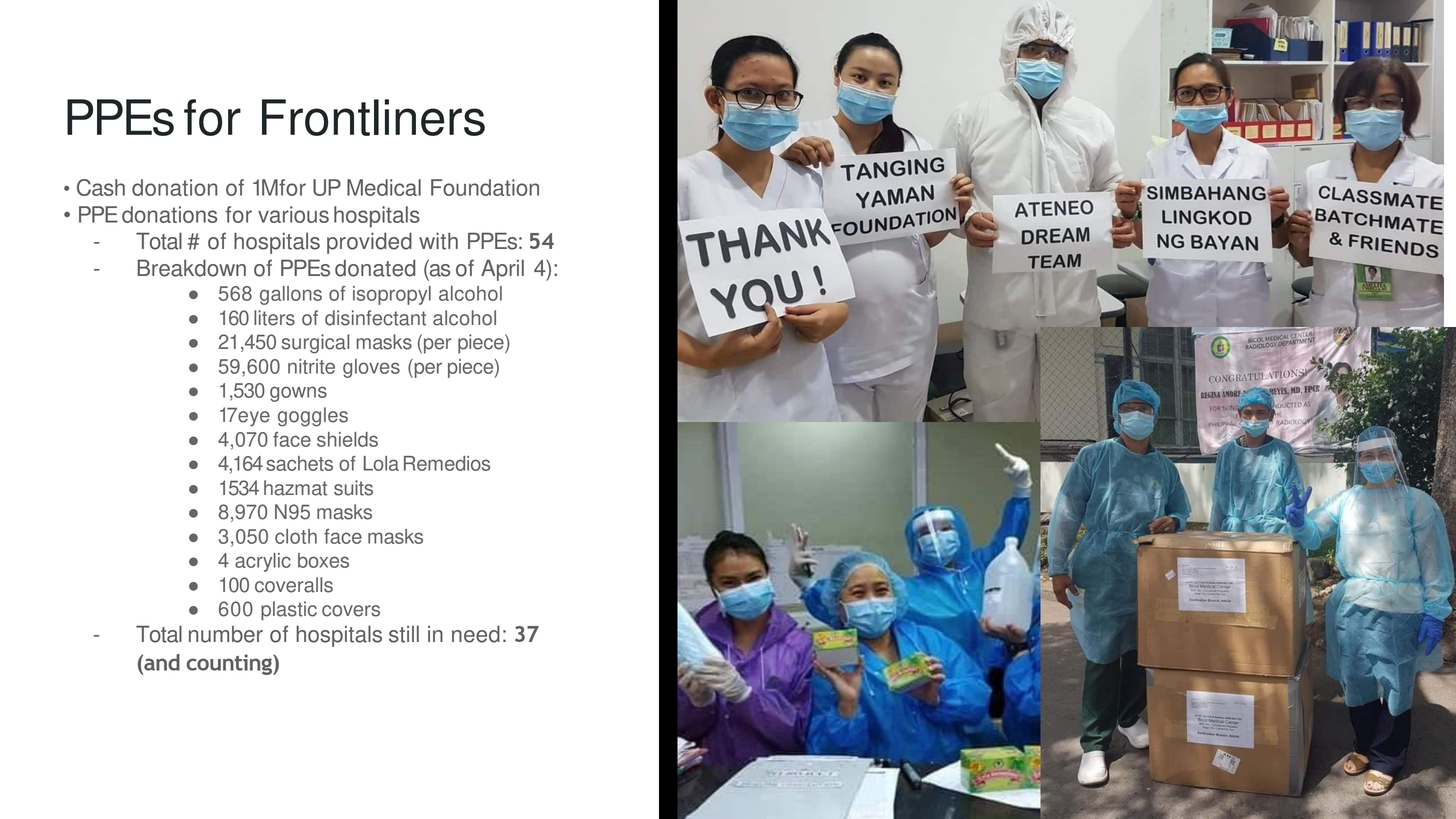 The height and width of the image is (819, 1456). I want to click on Foundation, so click(485, 187).
